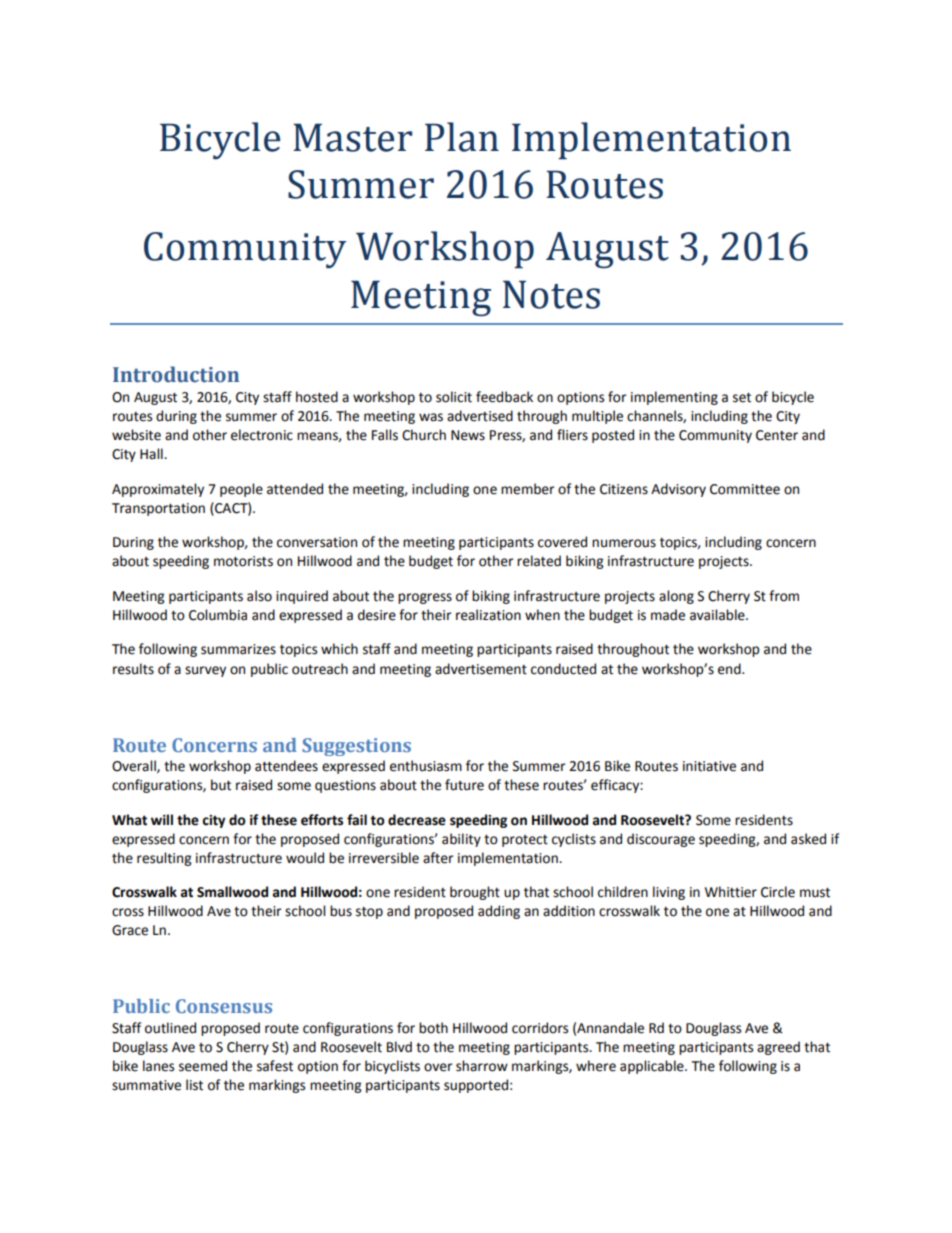 Image resolution: width=952 pixels, height=1233 pixels. Describe the element at coordinates (468, 435) in the screenshot. I see `News` at that location.
